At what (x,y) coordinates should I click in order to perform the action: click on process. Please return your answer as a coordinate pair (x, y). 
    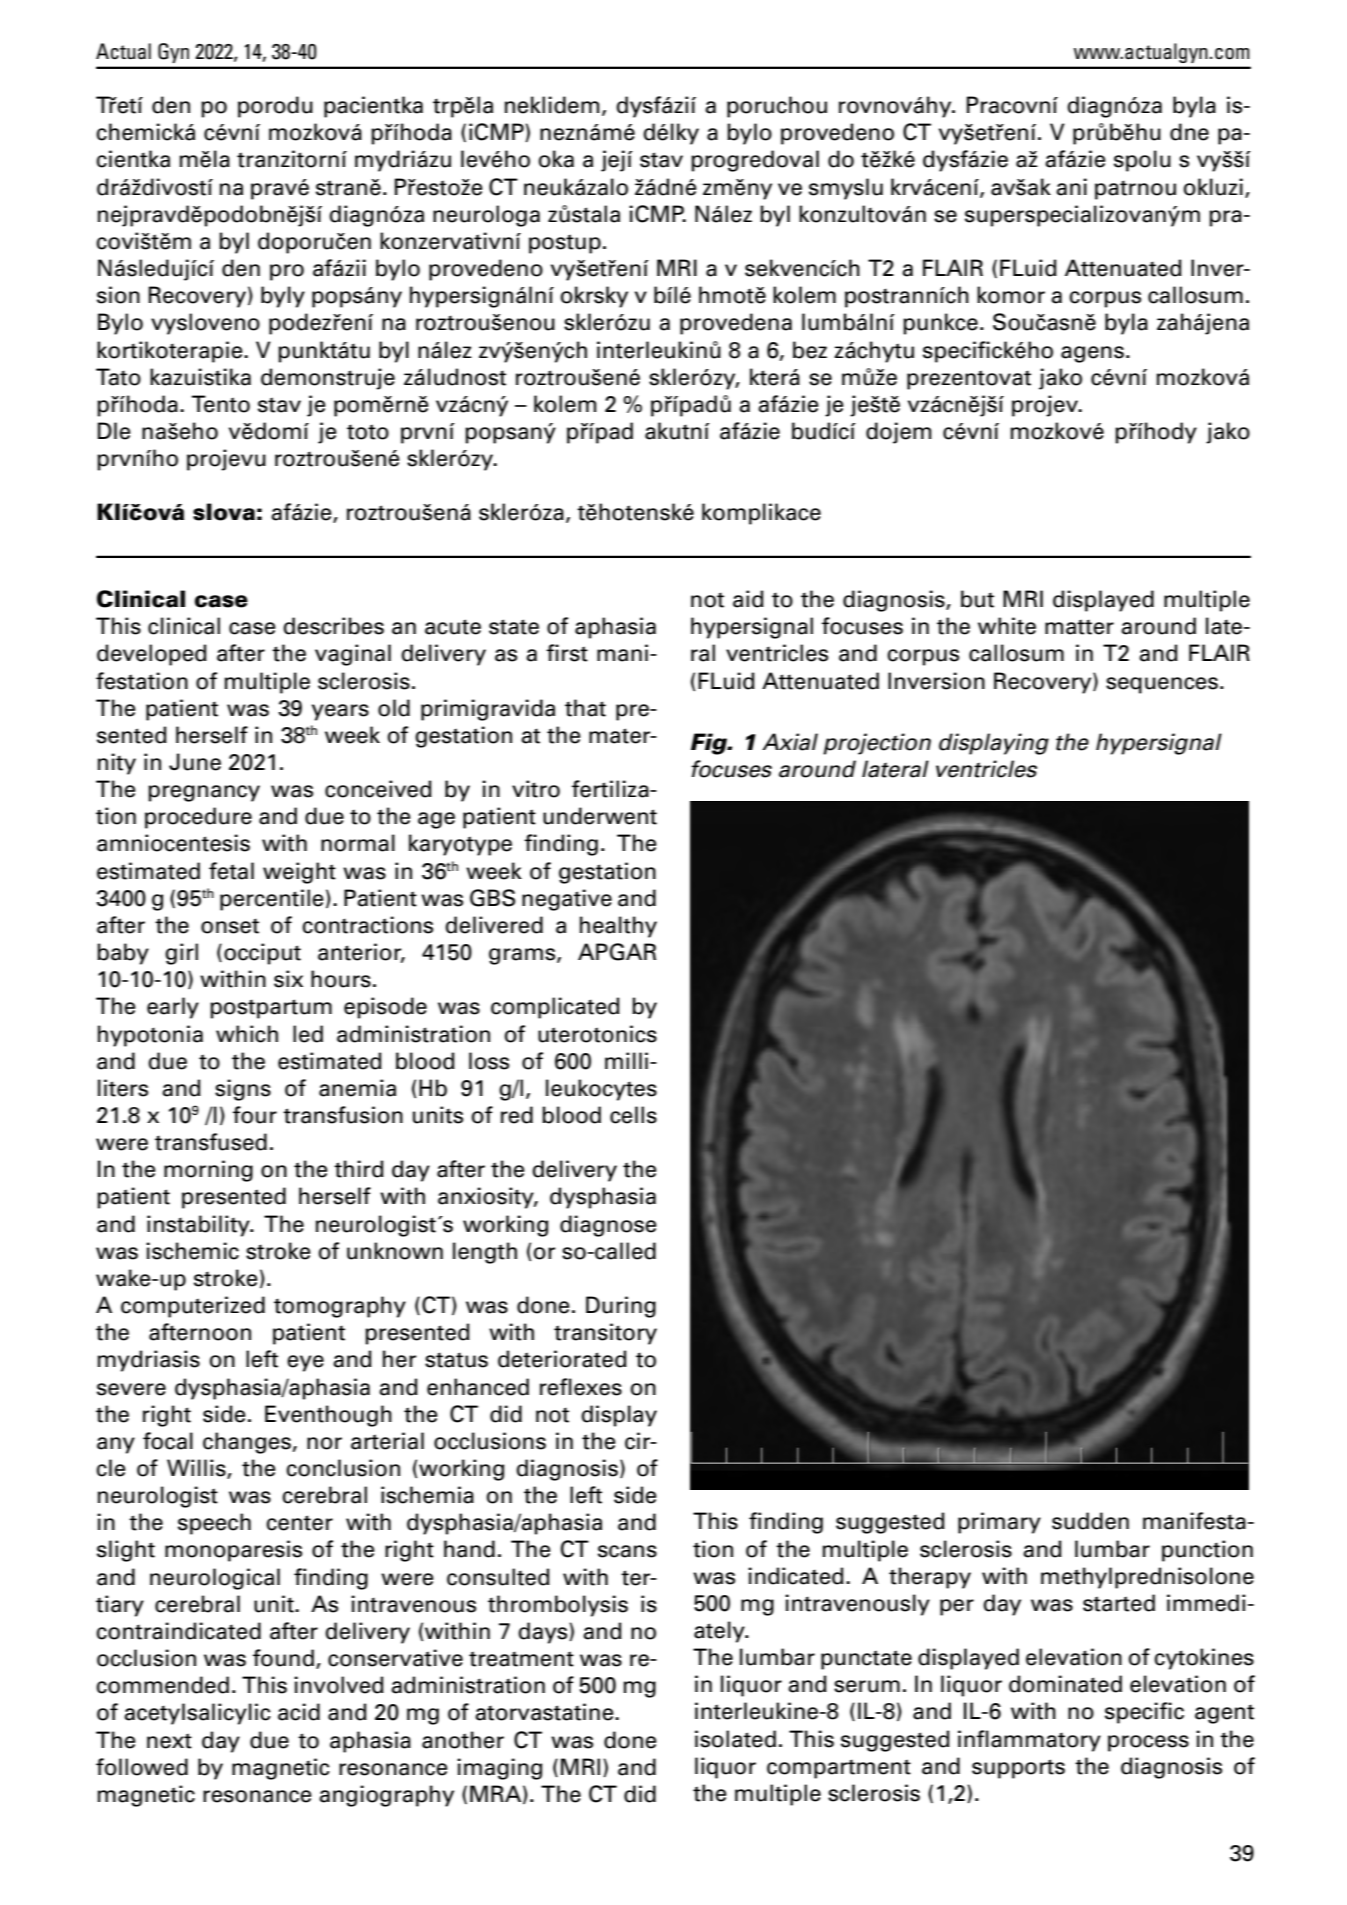
    Looking at the image, I should click on (1148, 1743).
